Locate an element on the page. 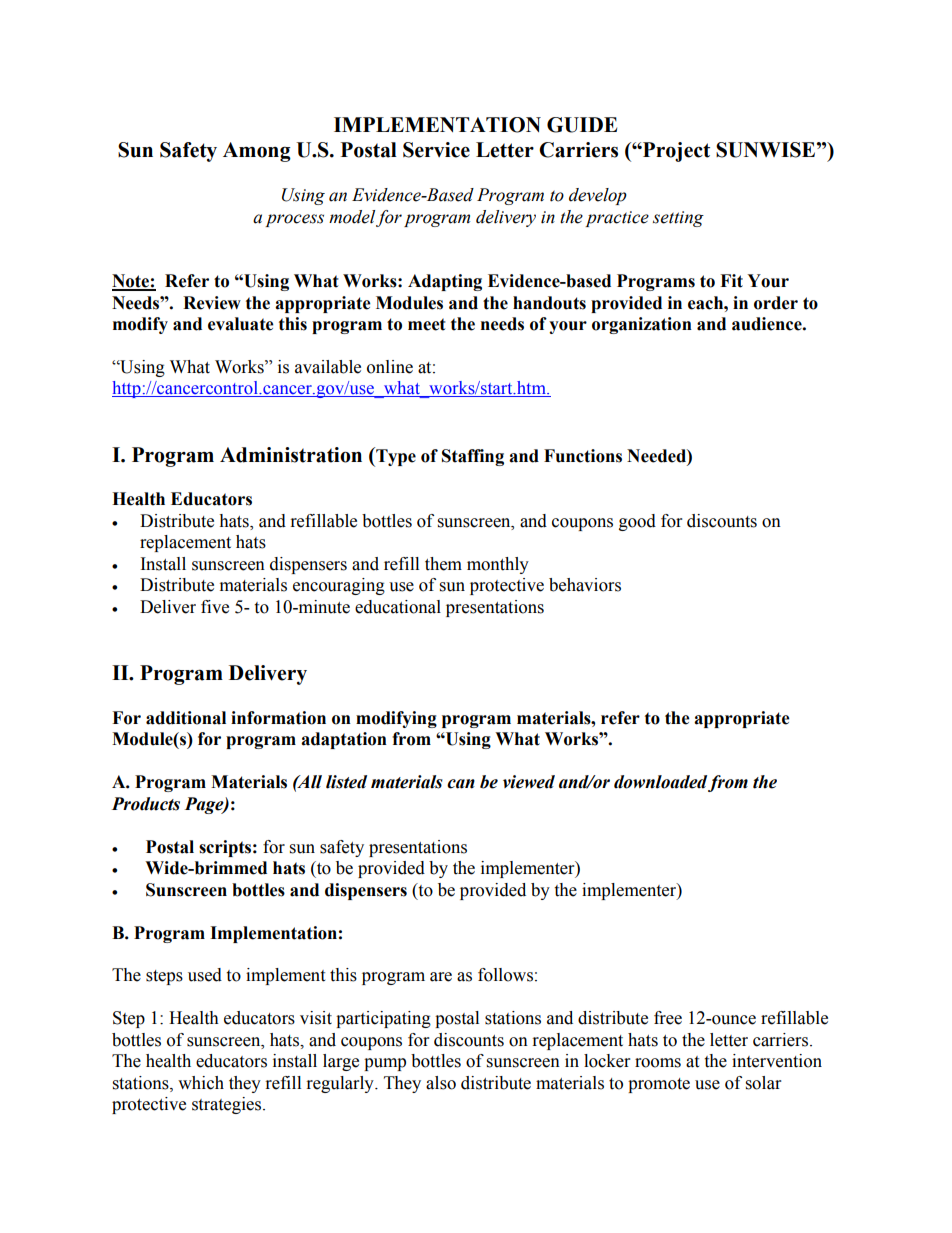 This document has height=1233, width=952. downloaded is located at coordinates (660, 782).
